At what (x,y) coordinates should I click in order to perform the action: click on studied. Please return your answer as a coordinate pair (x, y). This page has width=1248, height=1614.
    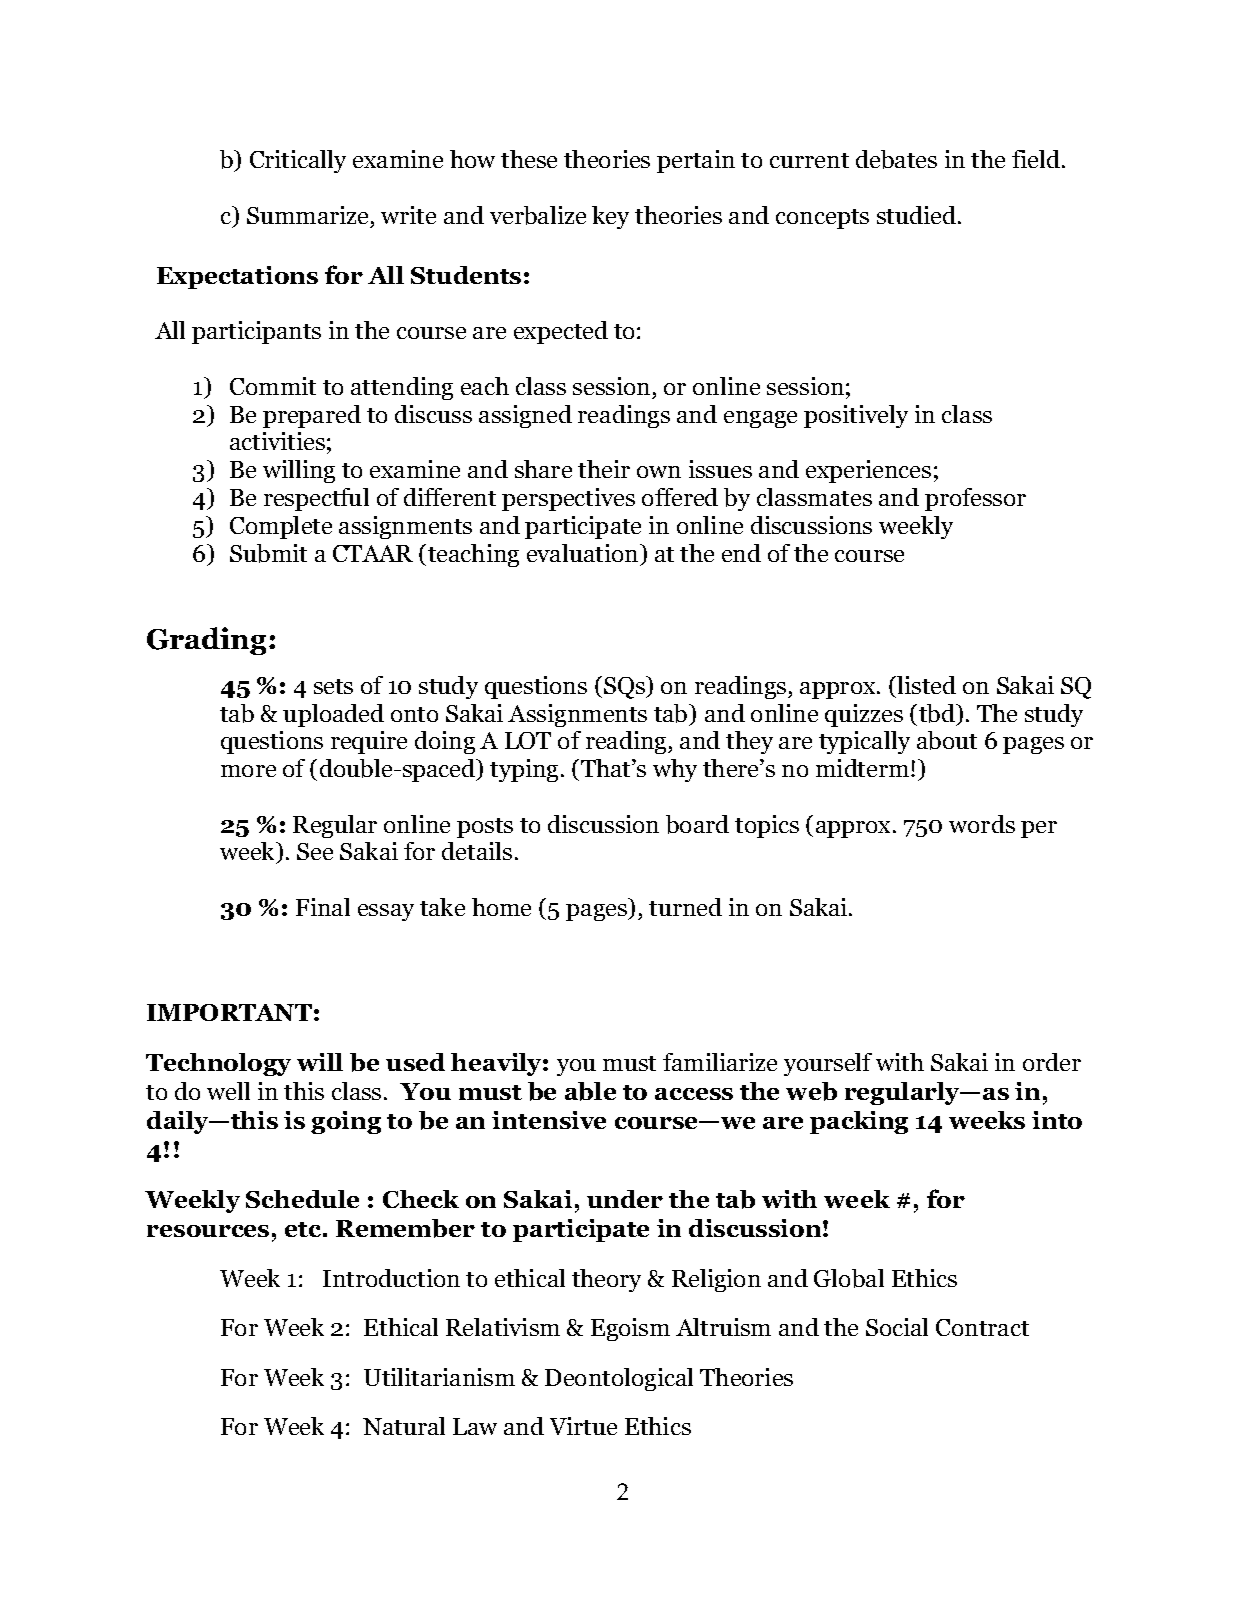
    Looking at the image, I should click on (918, 215).
